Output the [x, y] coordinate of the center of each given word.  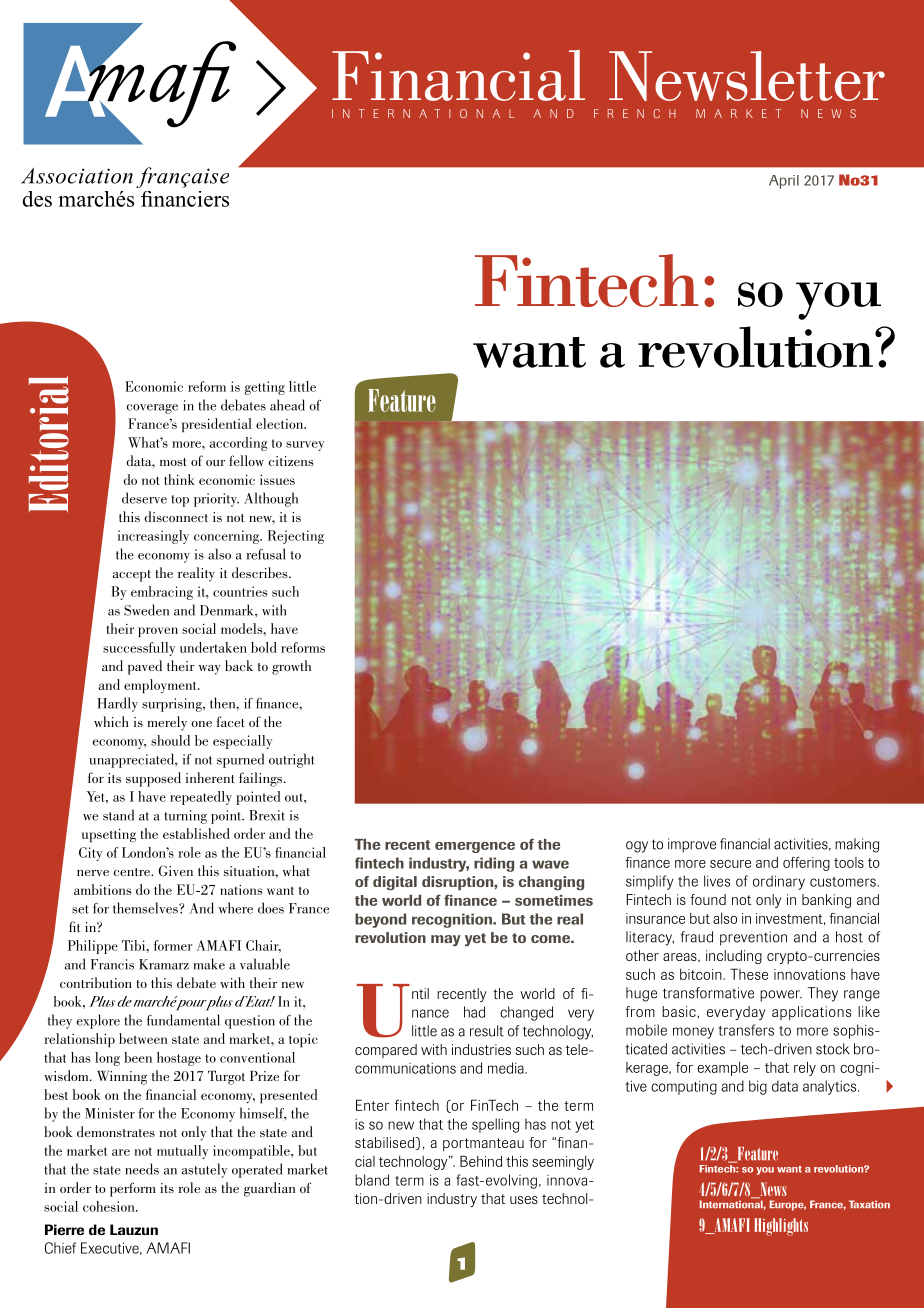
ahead [287, 405]
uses [524, 1200]
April [784, 182]
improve [692, 845]
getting [264, 388]
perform [133, 1189]
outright [292, 760]
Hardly [117, 704]
